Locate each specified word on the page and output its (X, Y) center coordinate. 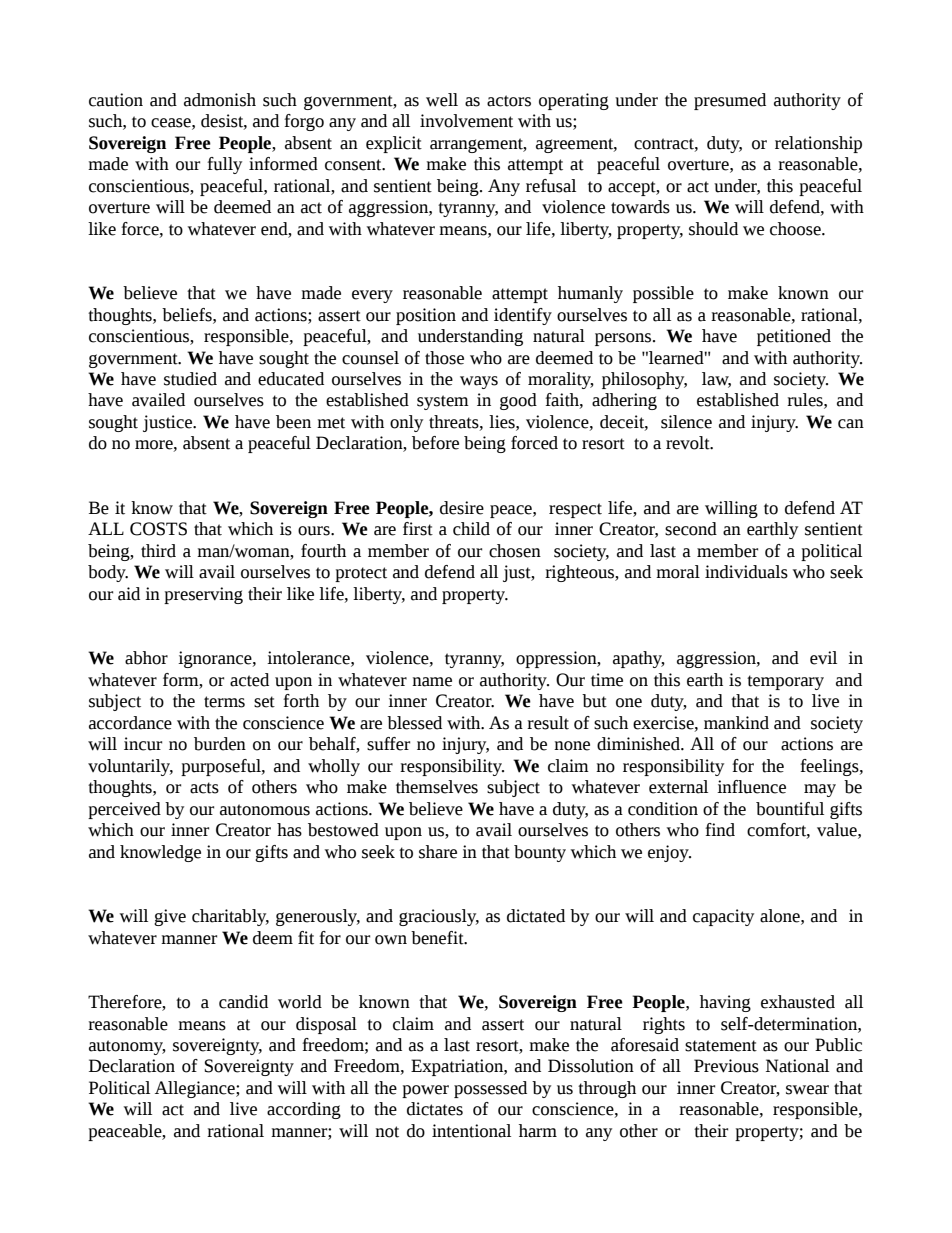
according (304, 1110)
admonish (220, 100)
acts (204, 788)
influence (751, 787)
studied (190, 379)
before (435, 443)
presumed (730, 101)
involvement (466, 121)
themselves (437, 787)
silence (686, 422)
